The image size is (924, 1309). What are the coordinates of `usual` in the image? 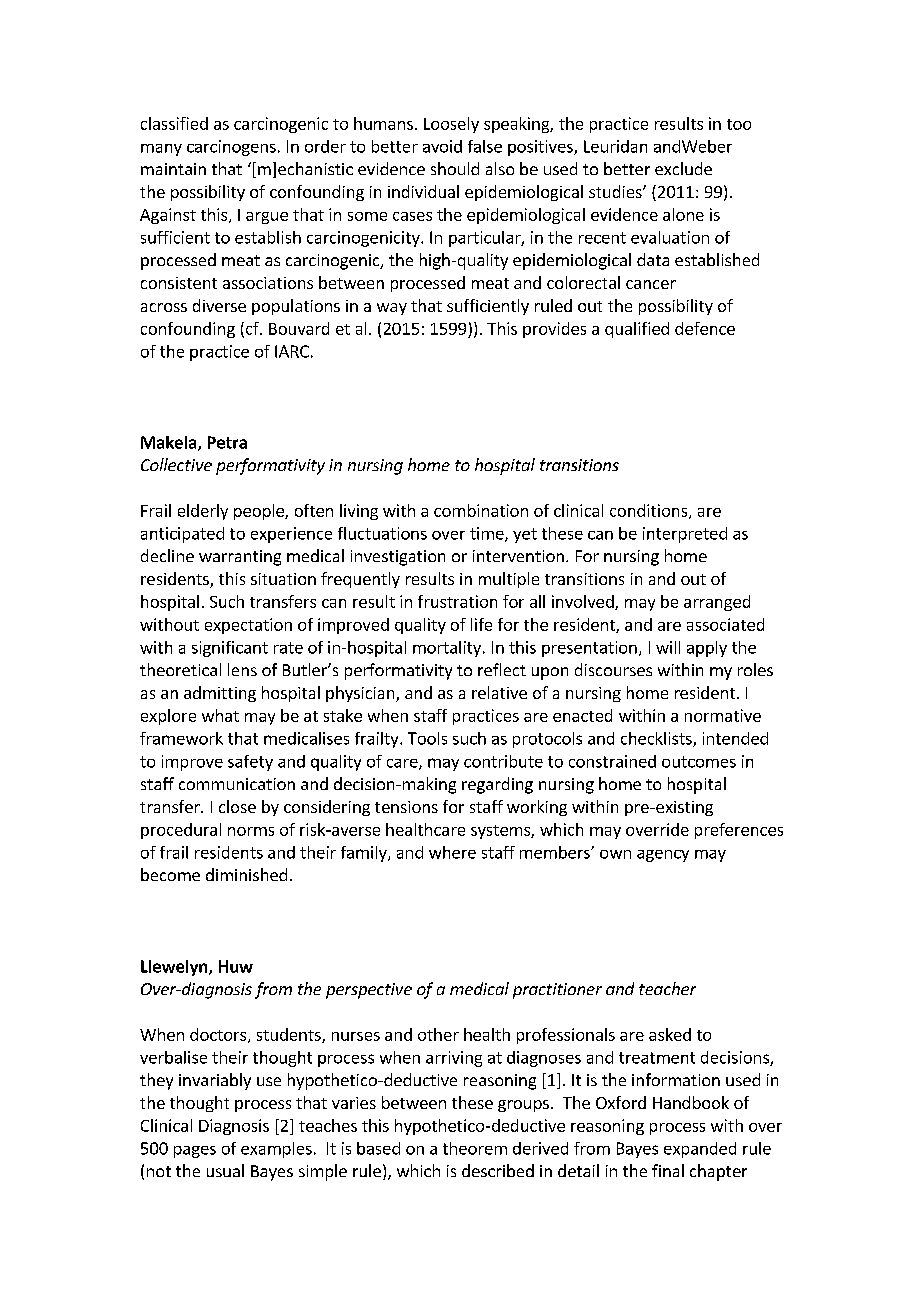 It's located at (225, 1170).
